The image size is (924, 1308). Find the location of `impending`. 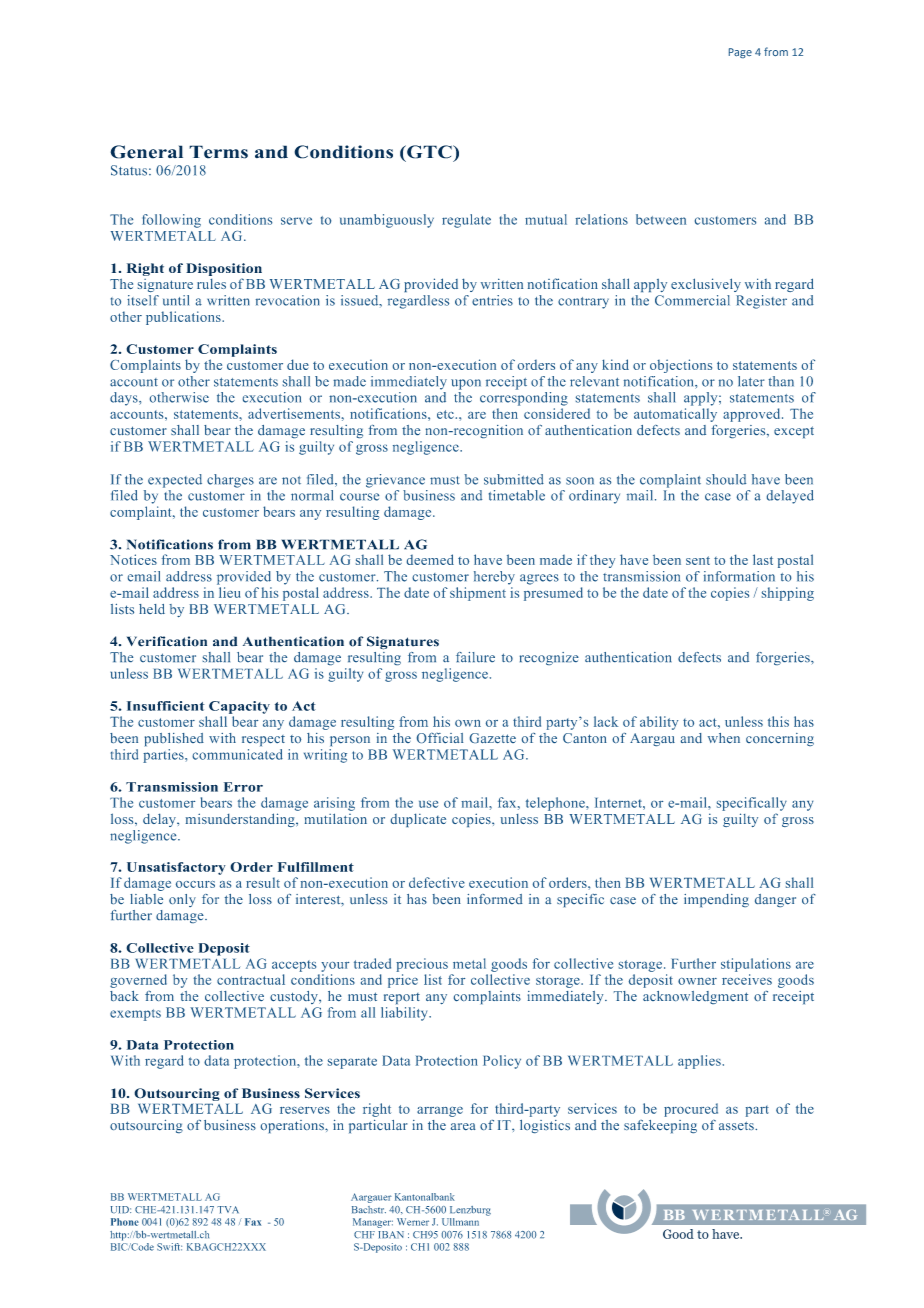

impending is located at coordinates (716, 900).
